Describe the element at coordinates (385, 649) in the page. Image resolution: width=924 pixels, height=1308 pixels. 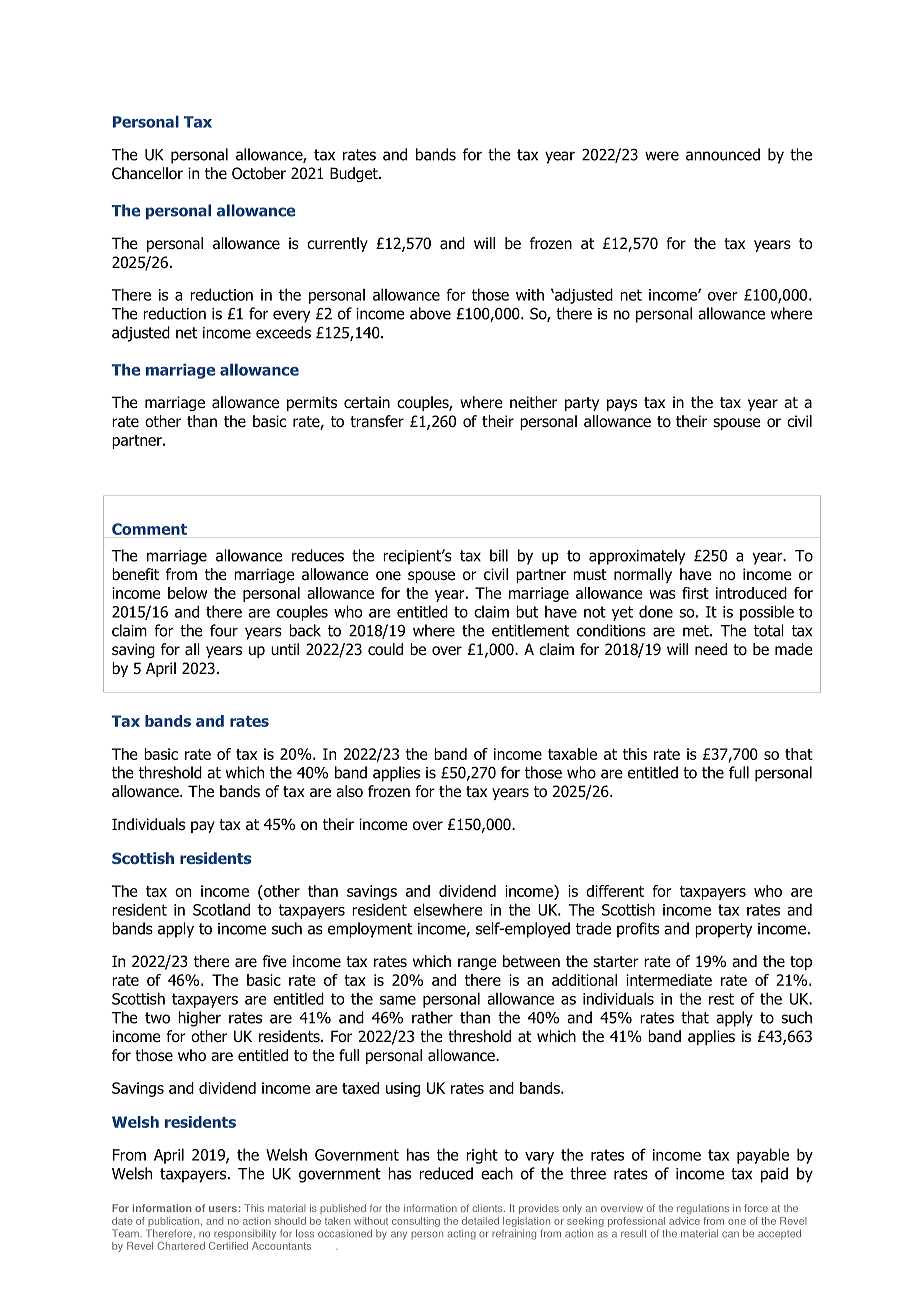
I see `could` at that location.
